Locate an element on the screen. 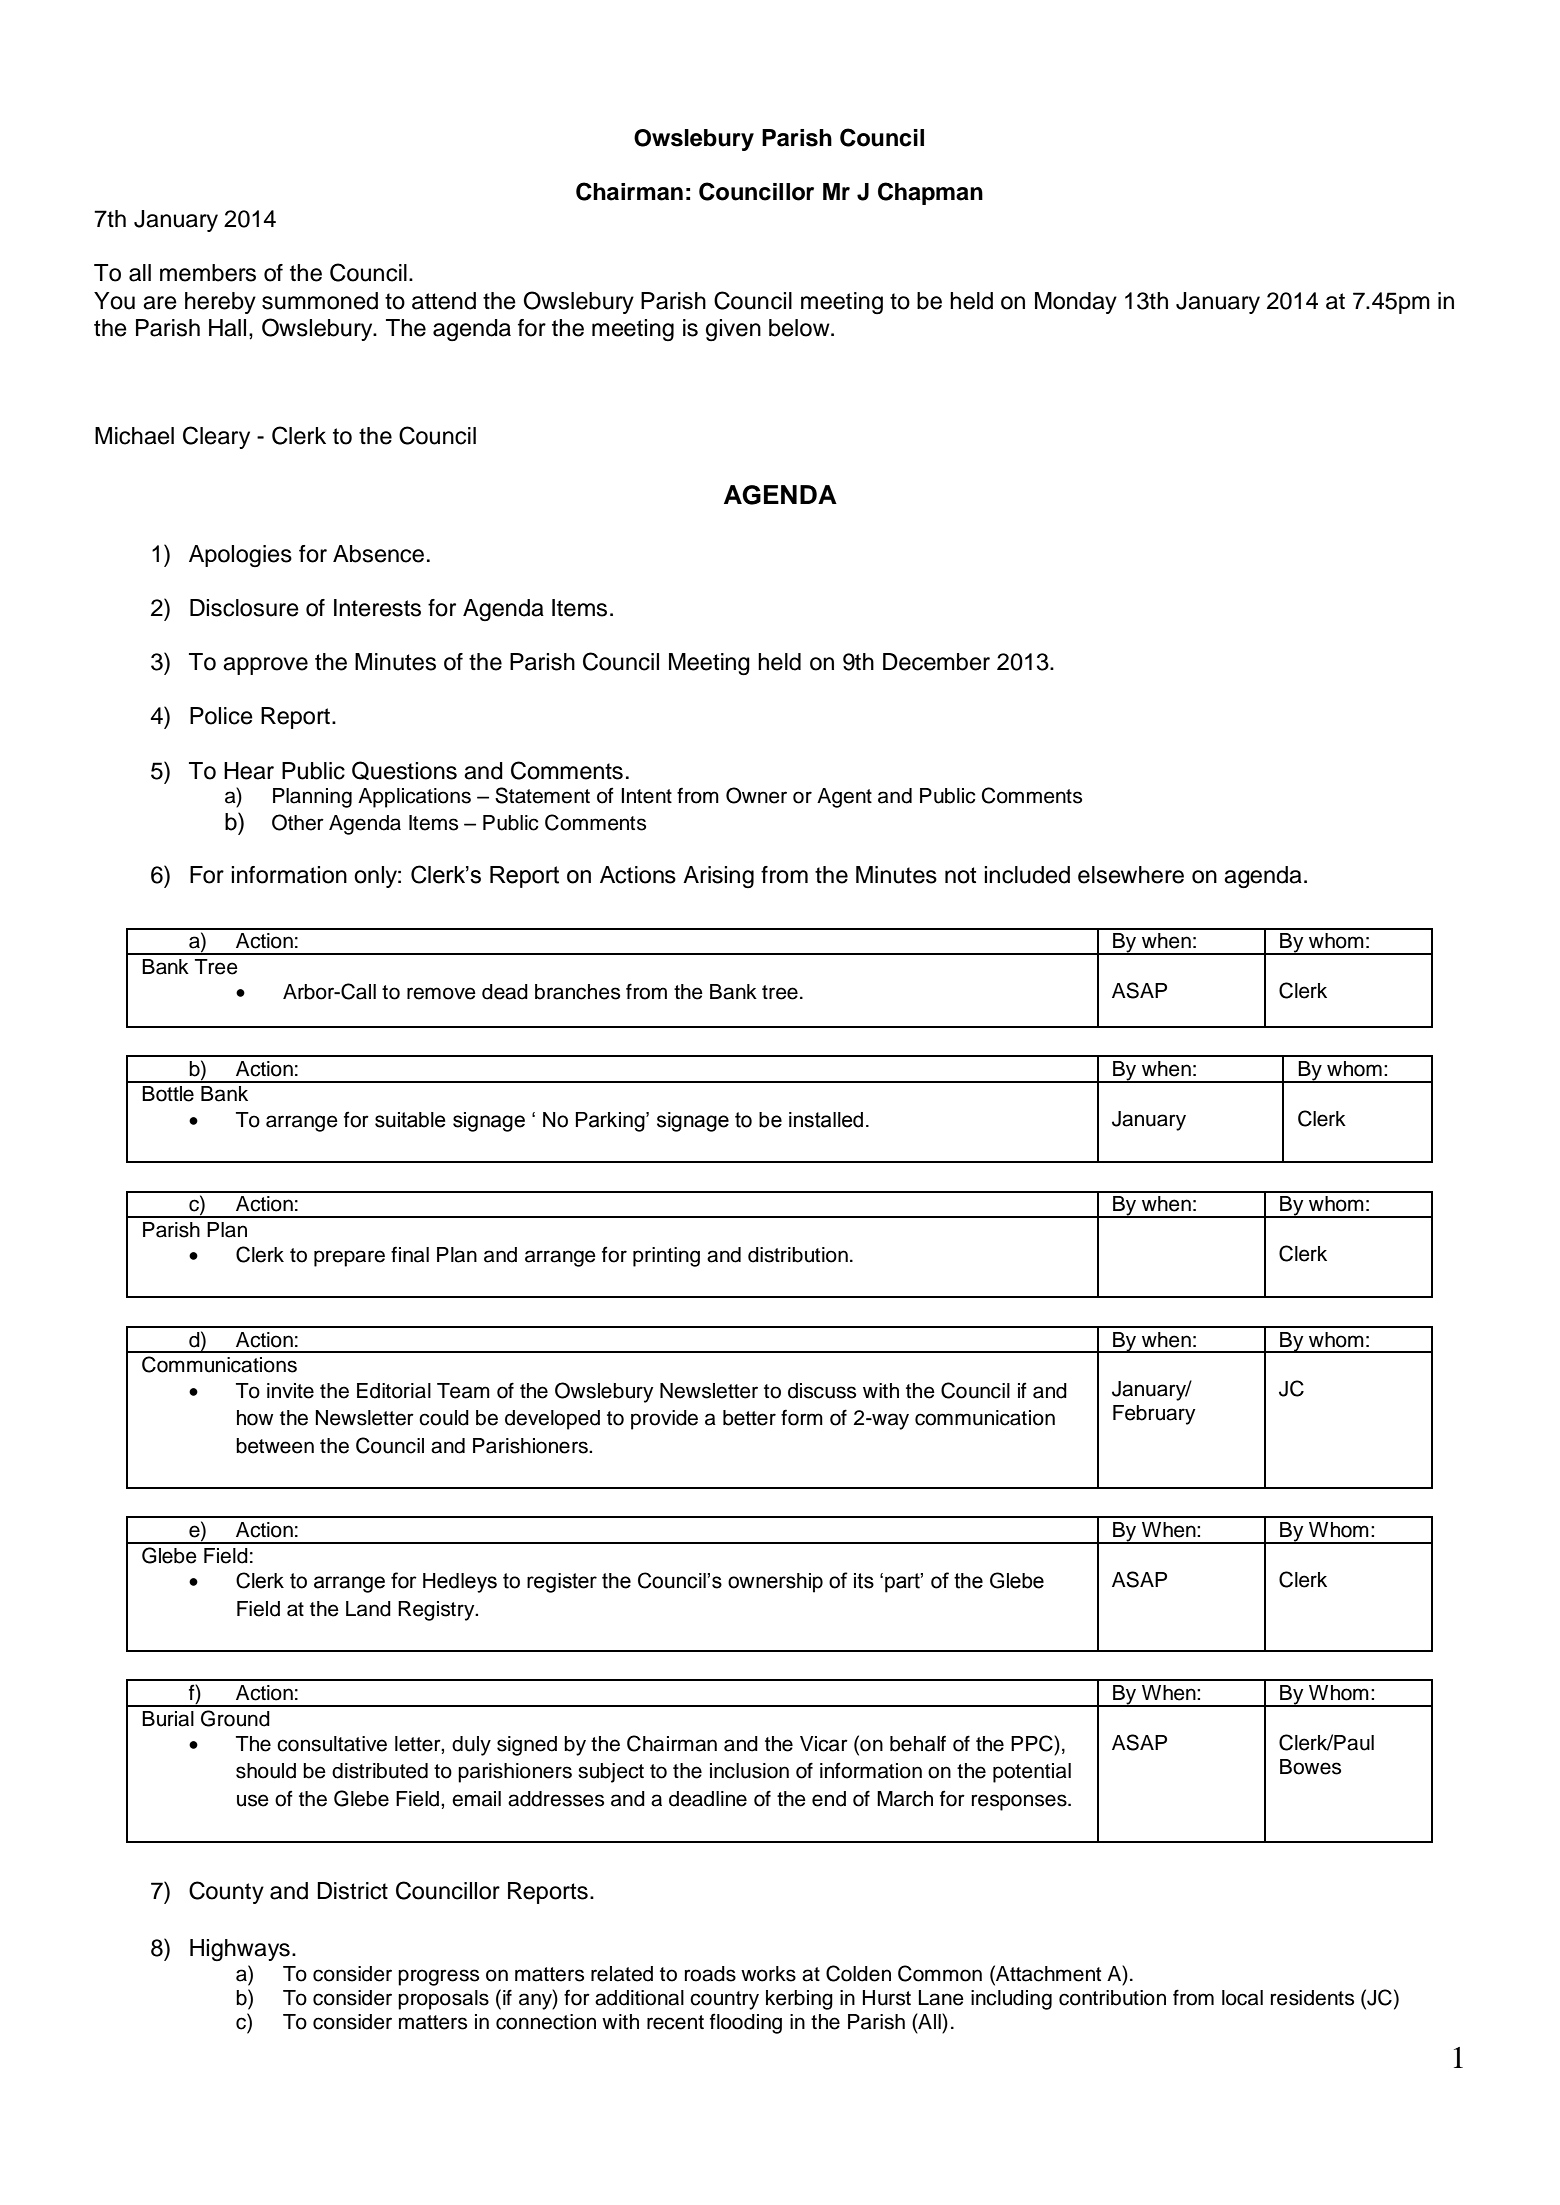 The width and height of the screenshot is (1560, 2205). contribution is located at coordinates (1112, 1998).
